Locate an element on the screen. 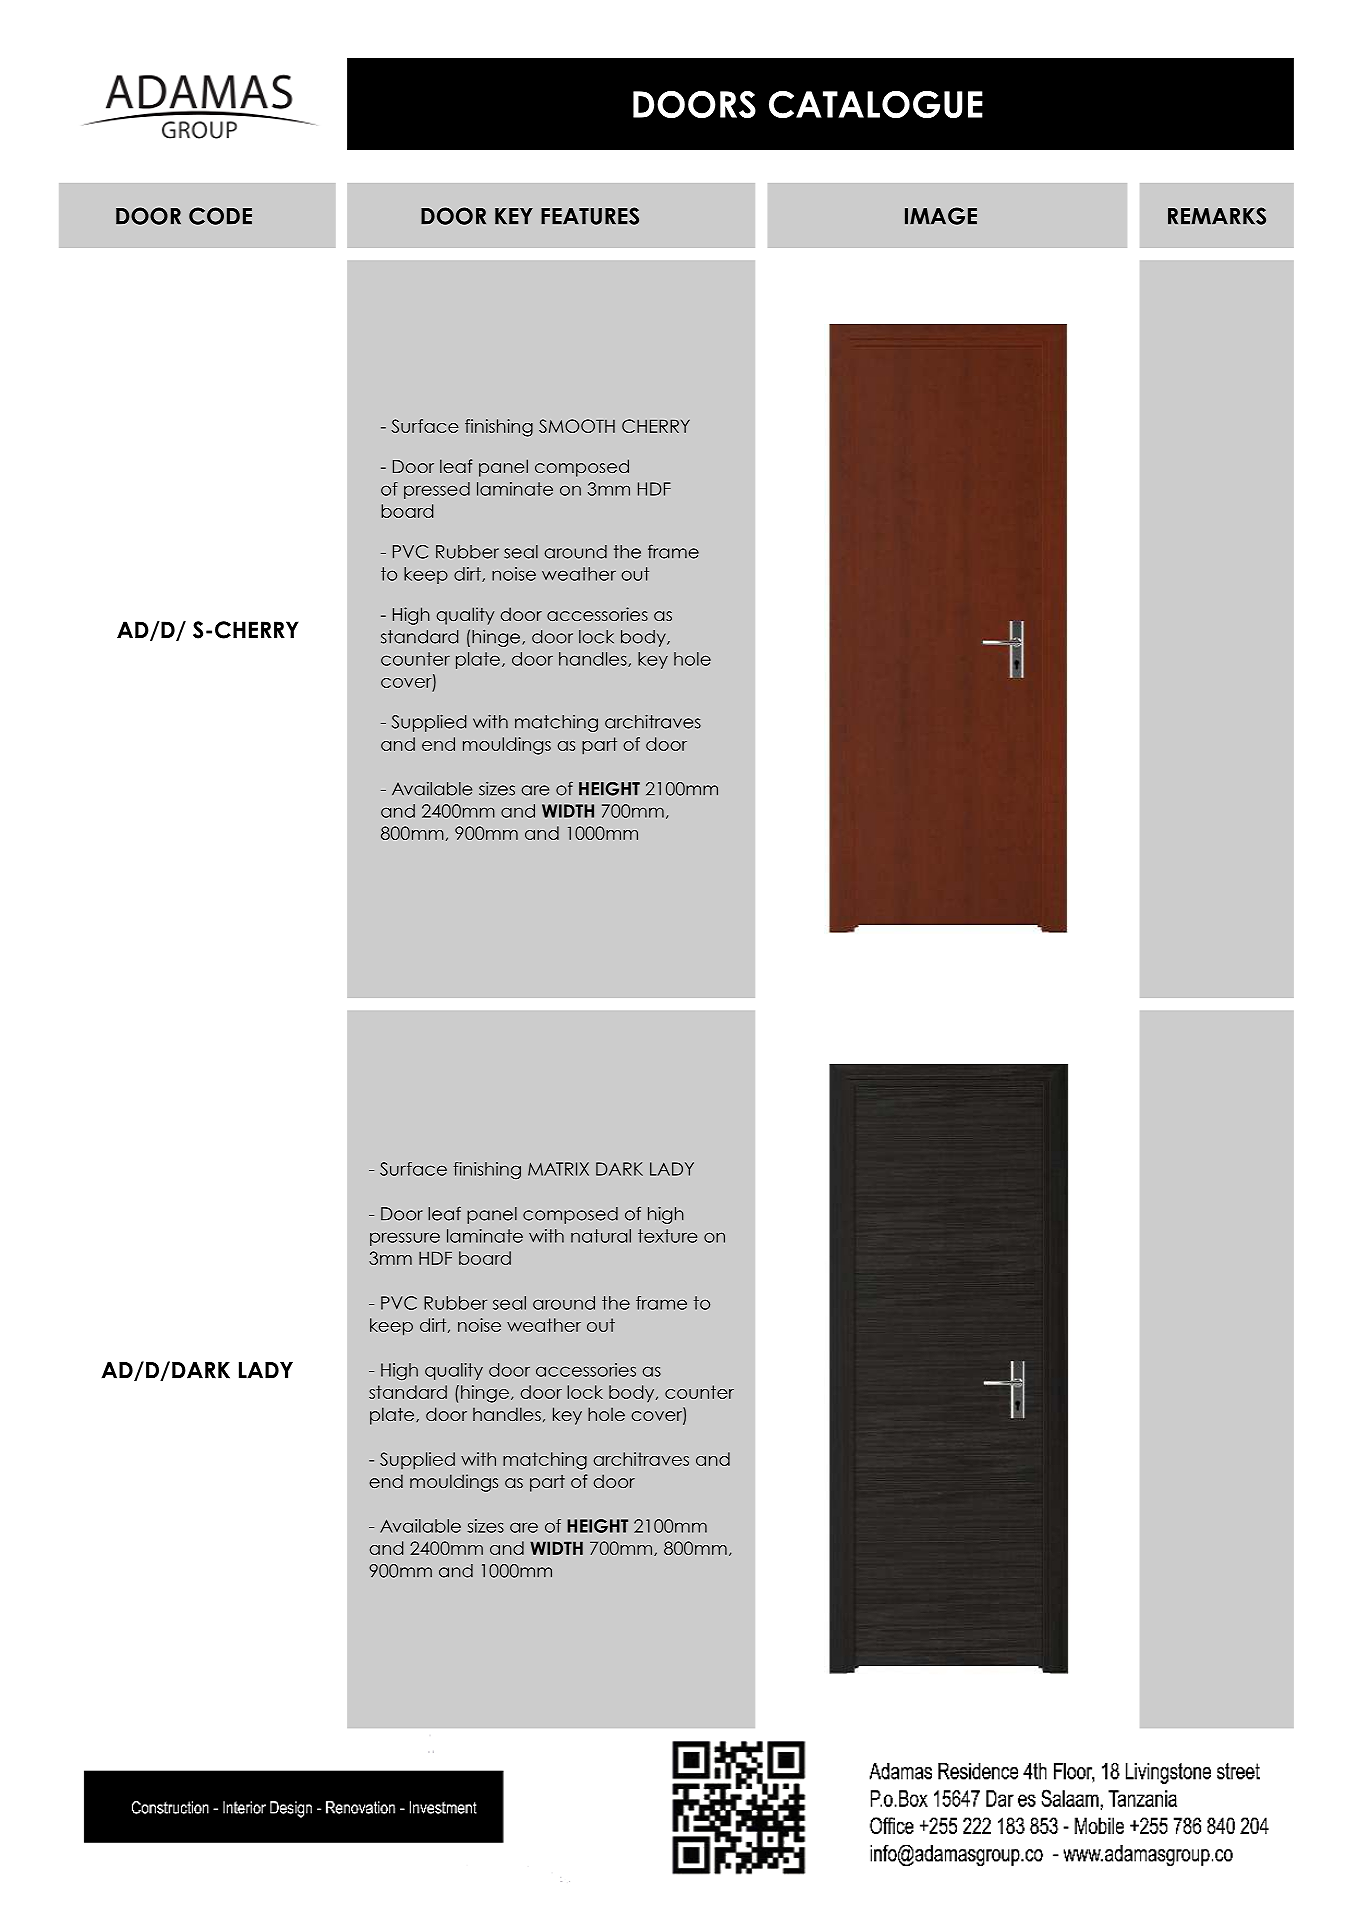 The image size is (1351, 1910). SMOOTH is located at coordinates (577, 426).
